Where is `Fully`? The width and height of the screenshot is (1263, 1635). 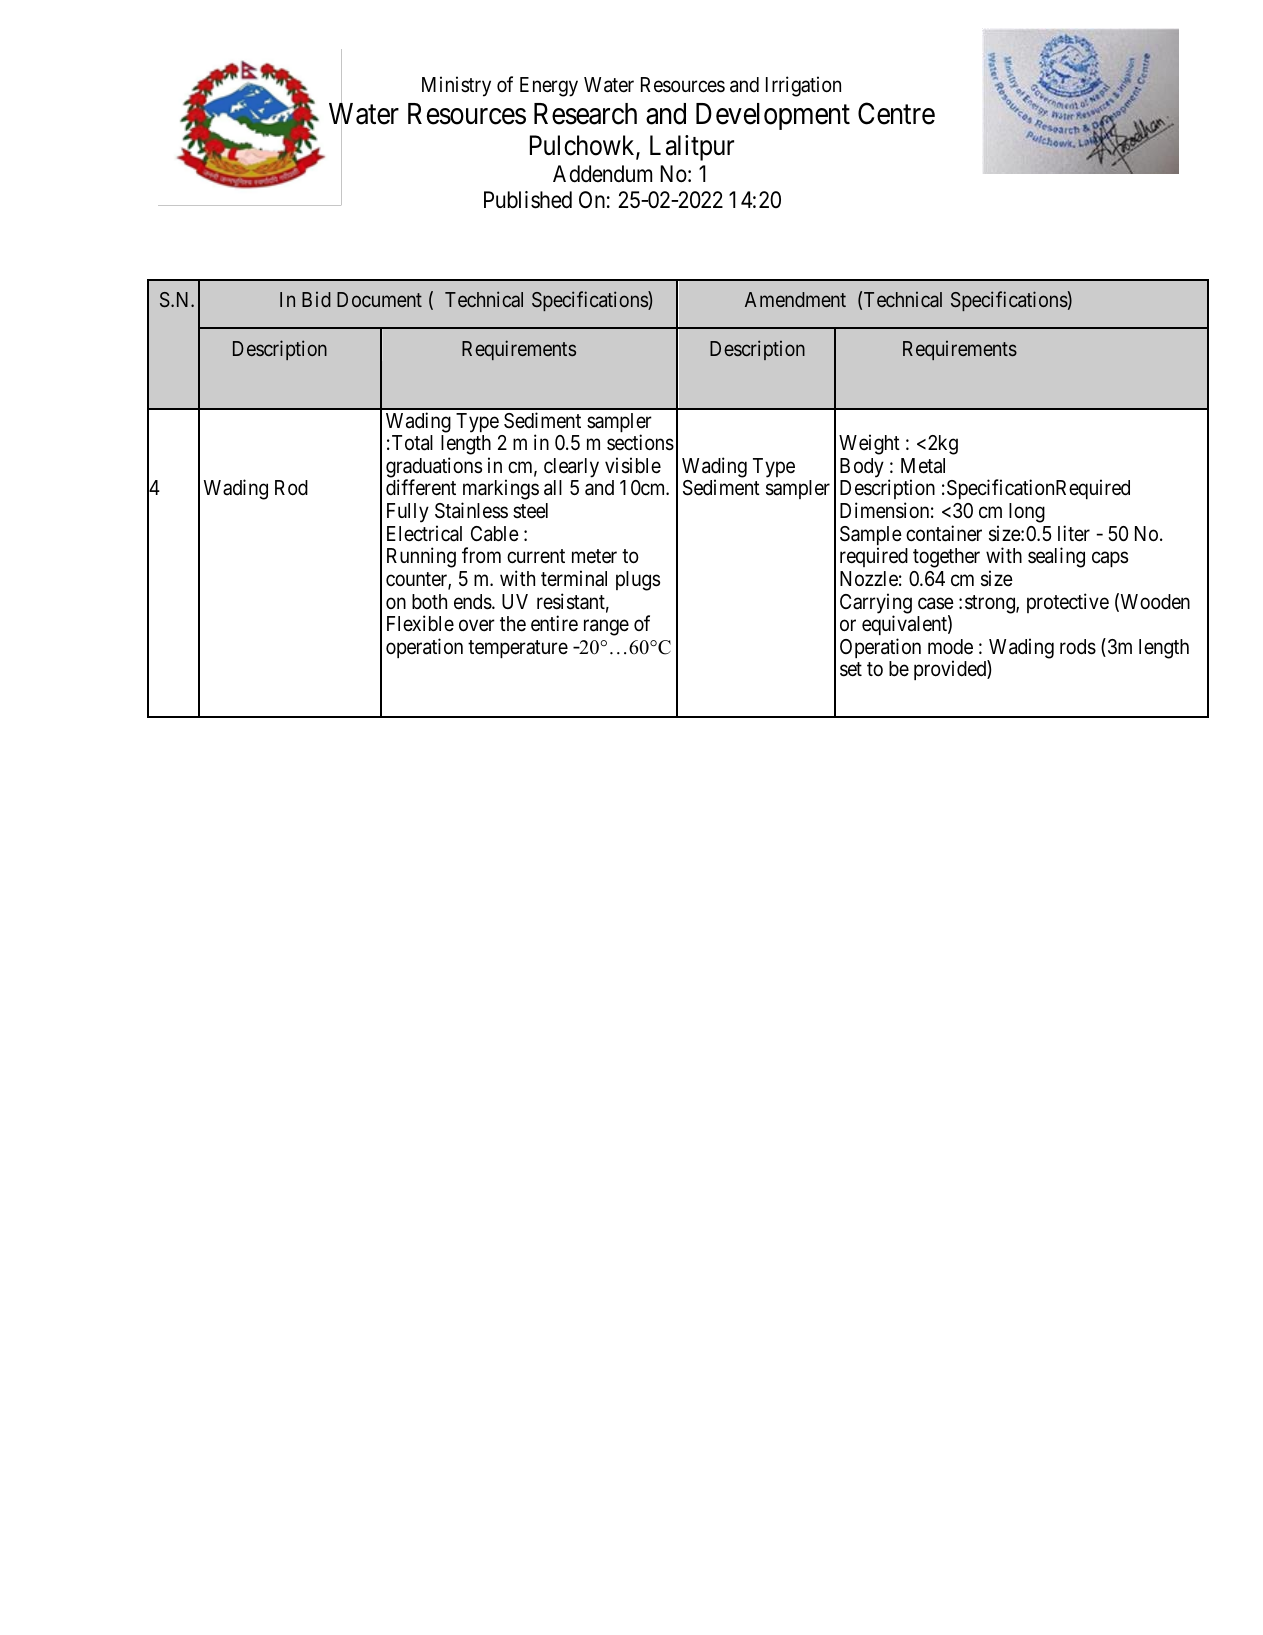 Fully is located at coordinates (408, 513).
